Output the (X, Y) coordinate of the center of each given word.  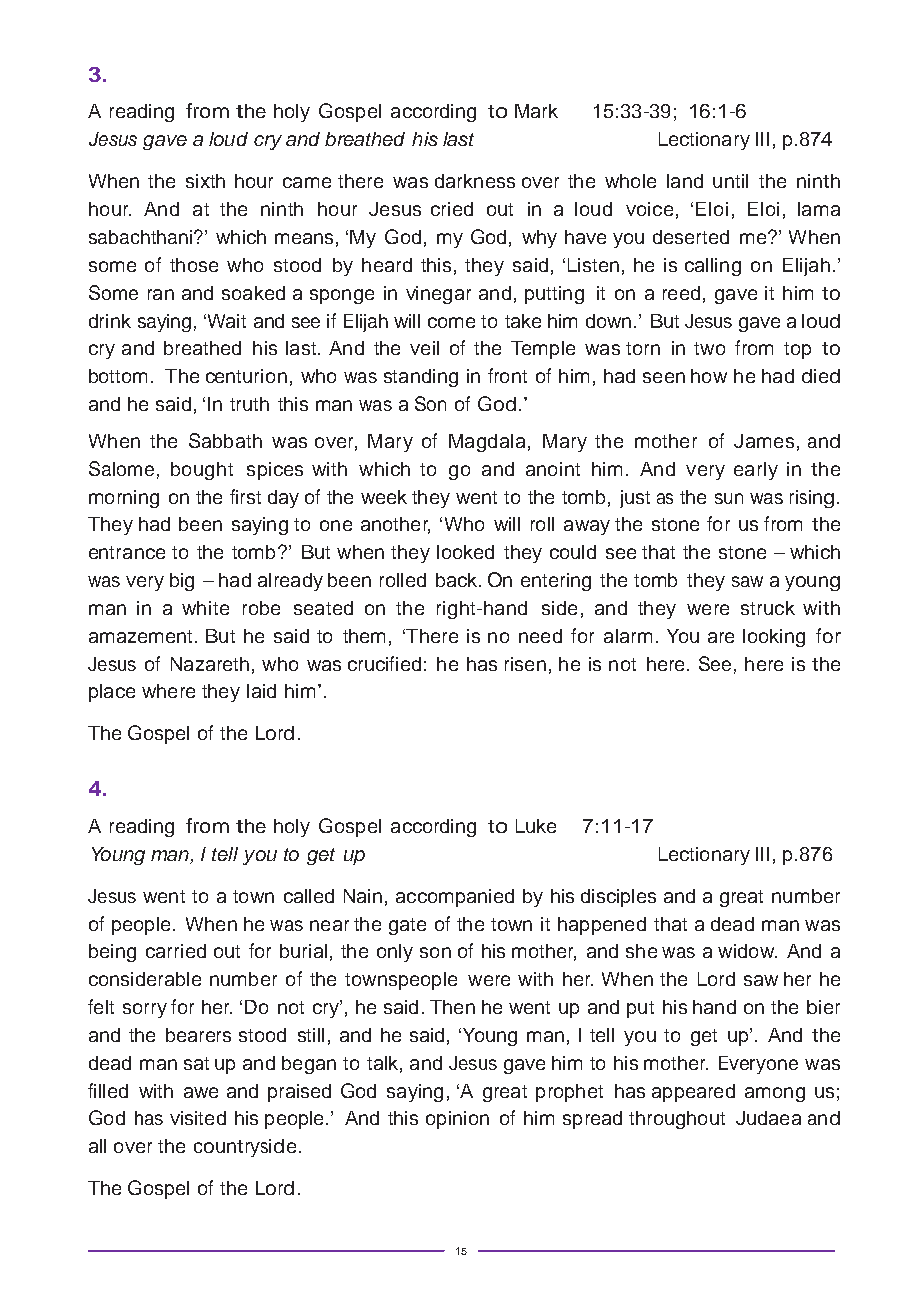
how (709, 376)
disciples (618, 898)
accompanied (455, 898)
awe (201, 1092)
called (309, 896)
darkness (475, 181)
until (730, 181)
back (456, 580)
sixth (205, 181)
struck (768, 608)
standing (421, 378)
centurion (246, 376)
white (205, 608)
